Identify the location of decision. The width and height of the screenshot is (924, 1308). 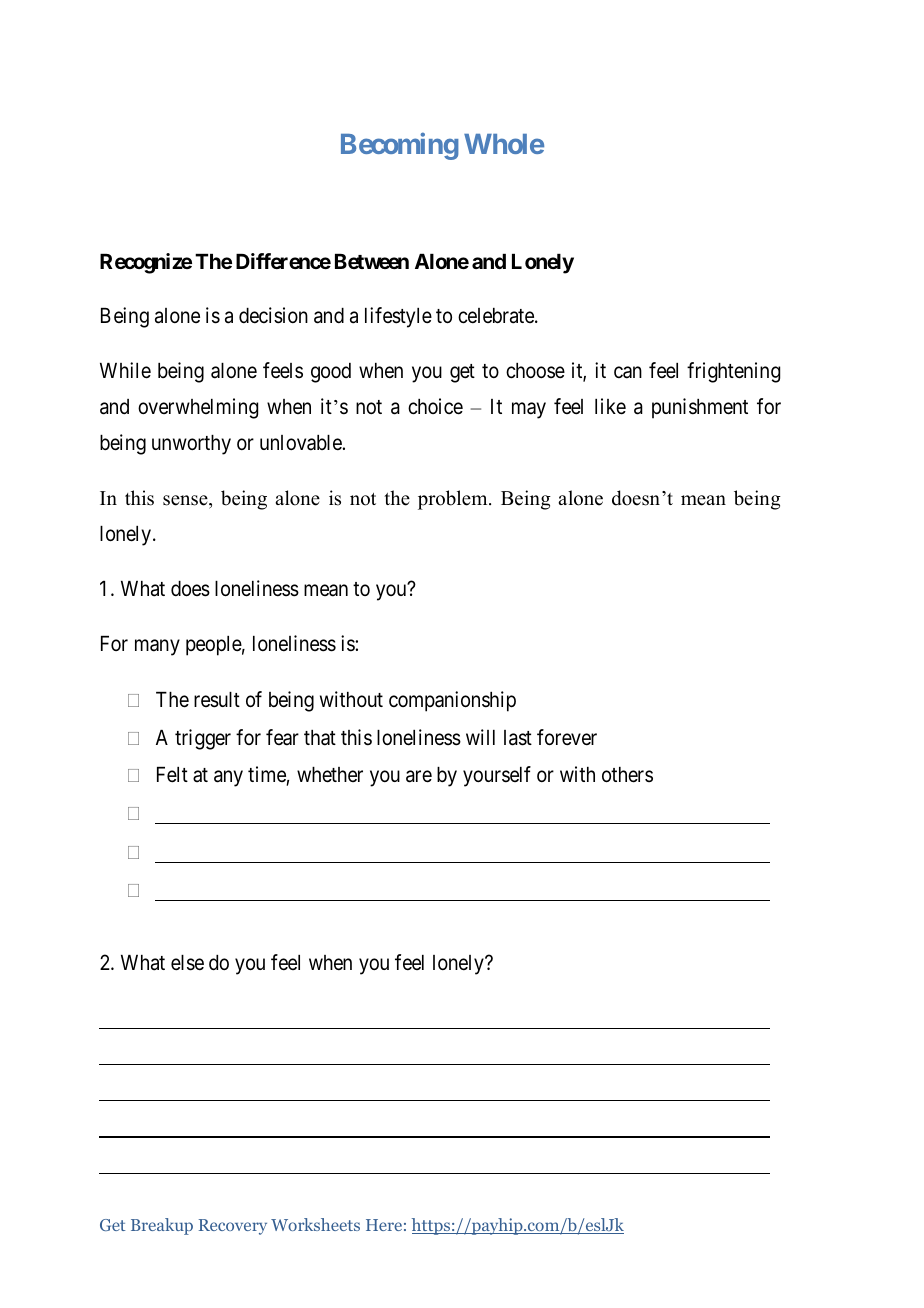
(273, 315).
